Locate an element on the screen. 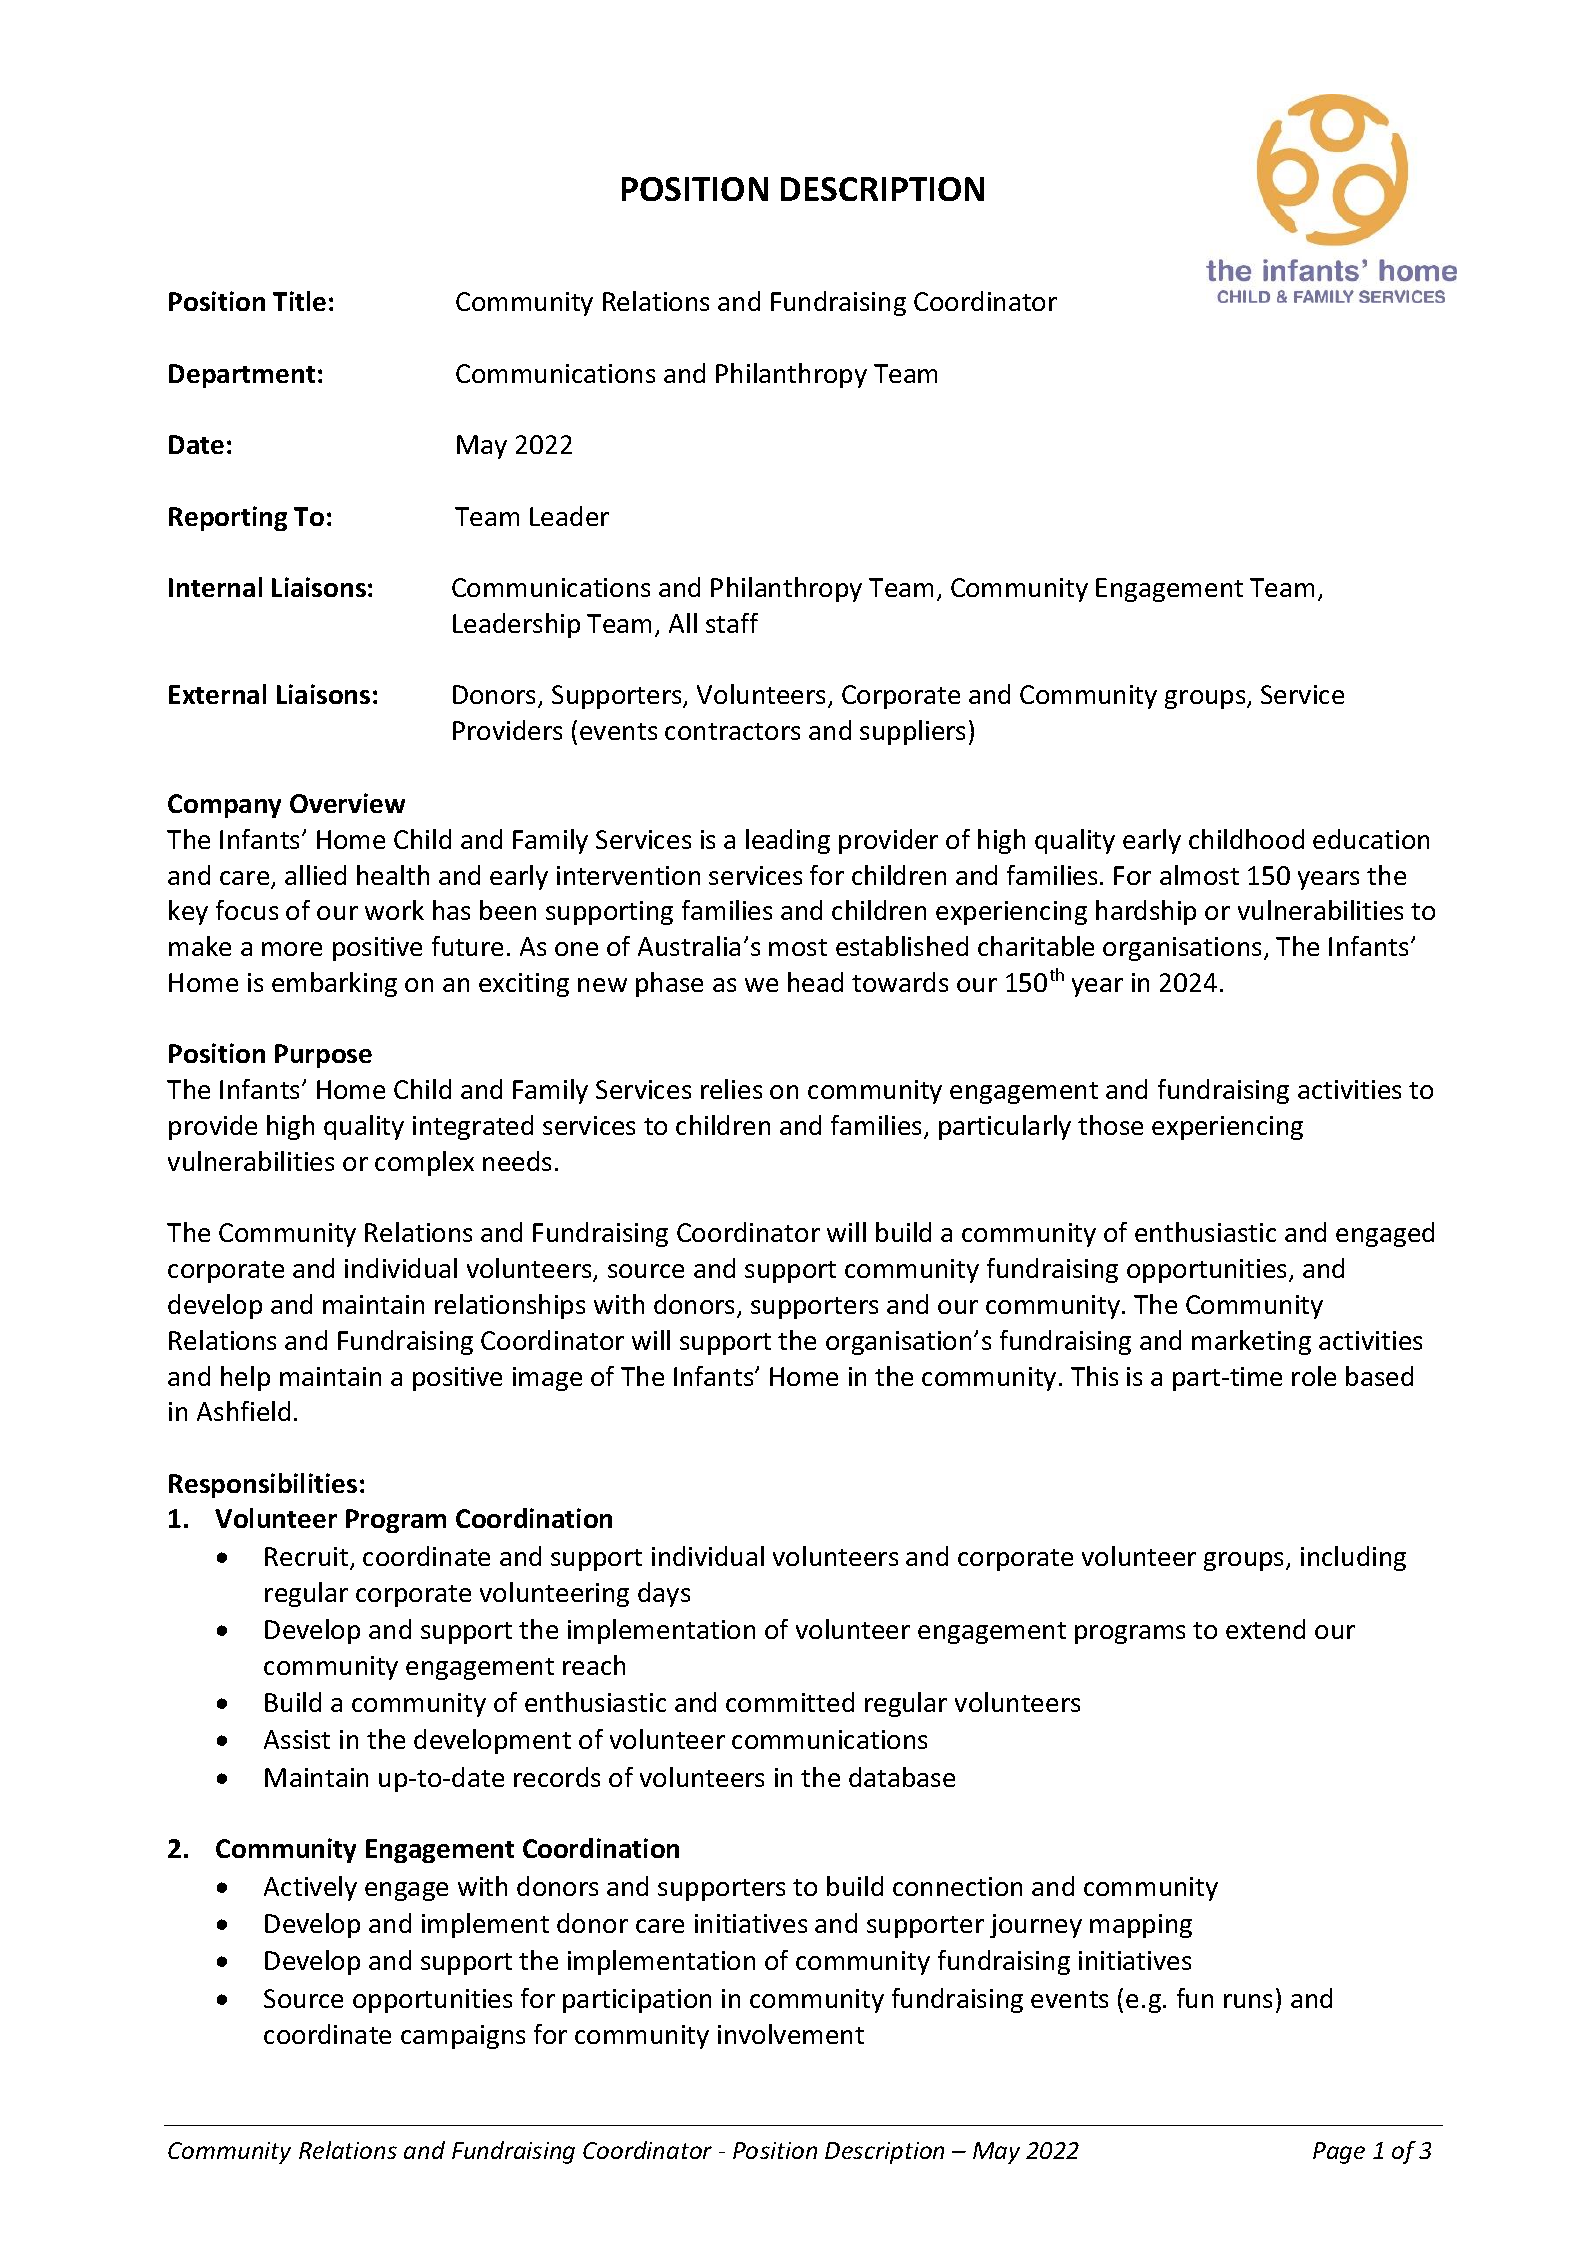  campaigns is located at coordinates (463, 2037).
